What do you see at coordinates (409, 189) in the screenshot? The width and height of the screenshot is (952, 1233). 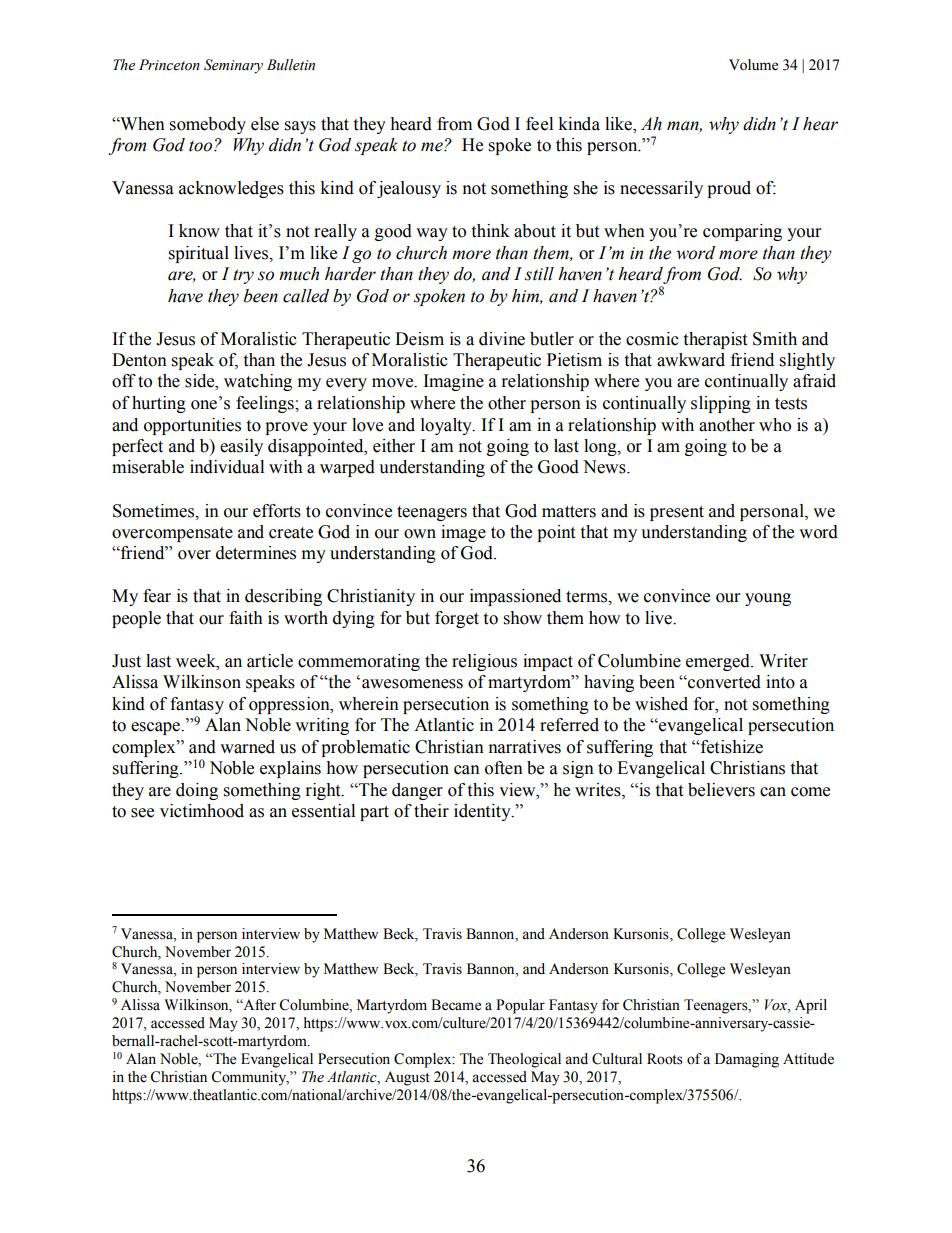 I see `jealousy` at bounding box center [409, 189].
